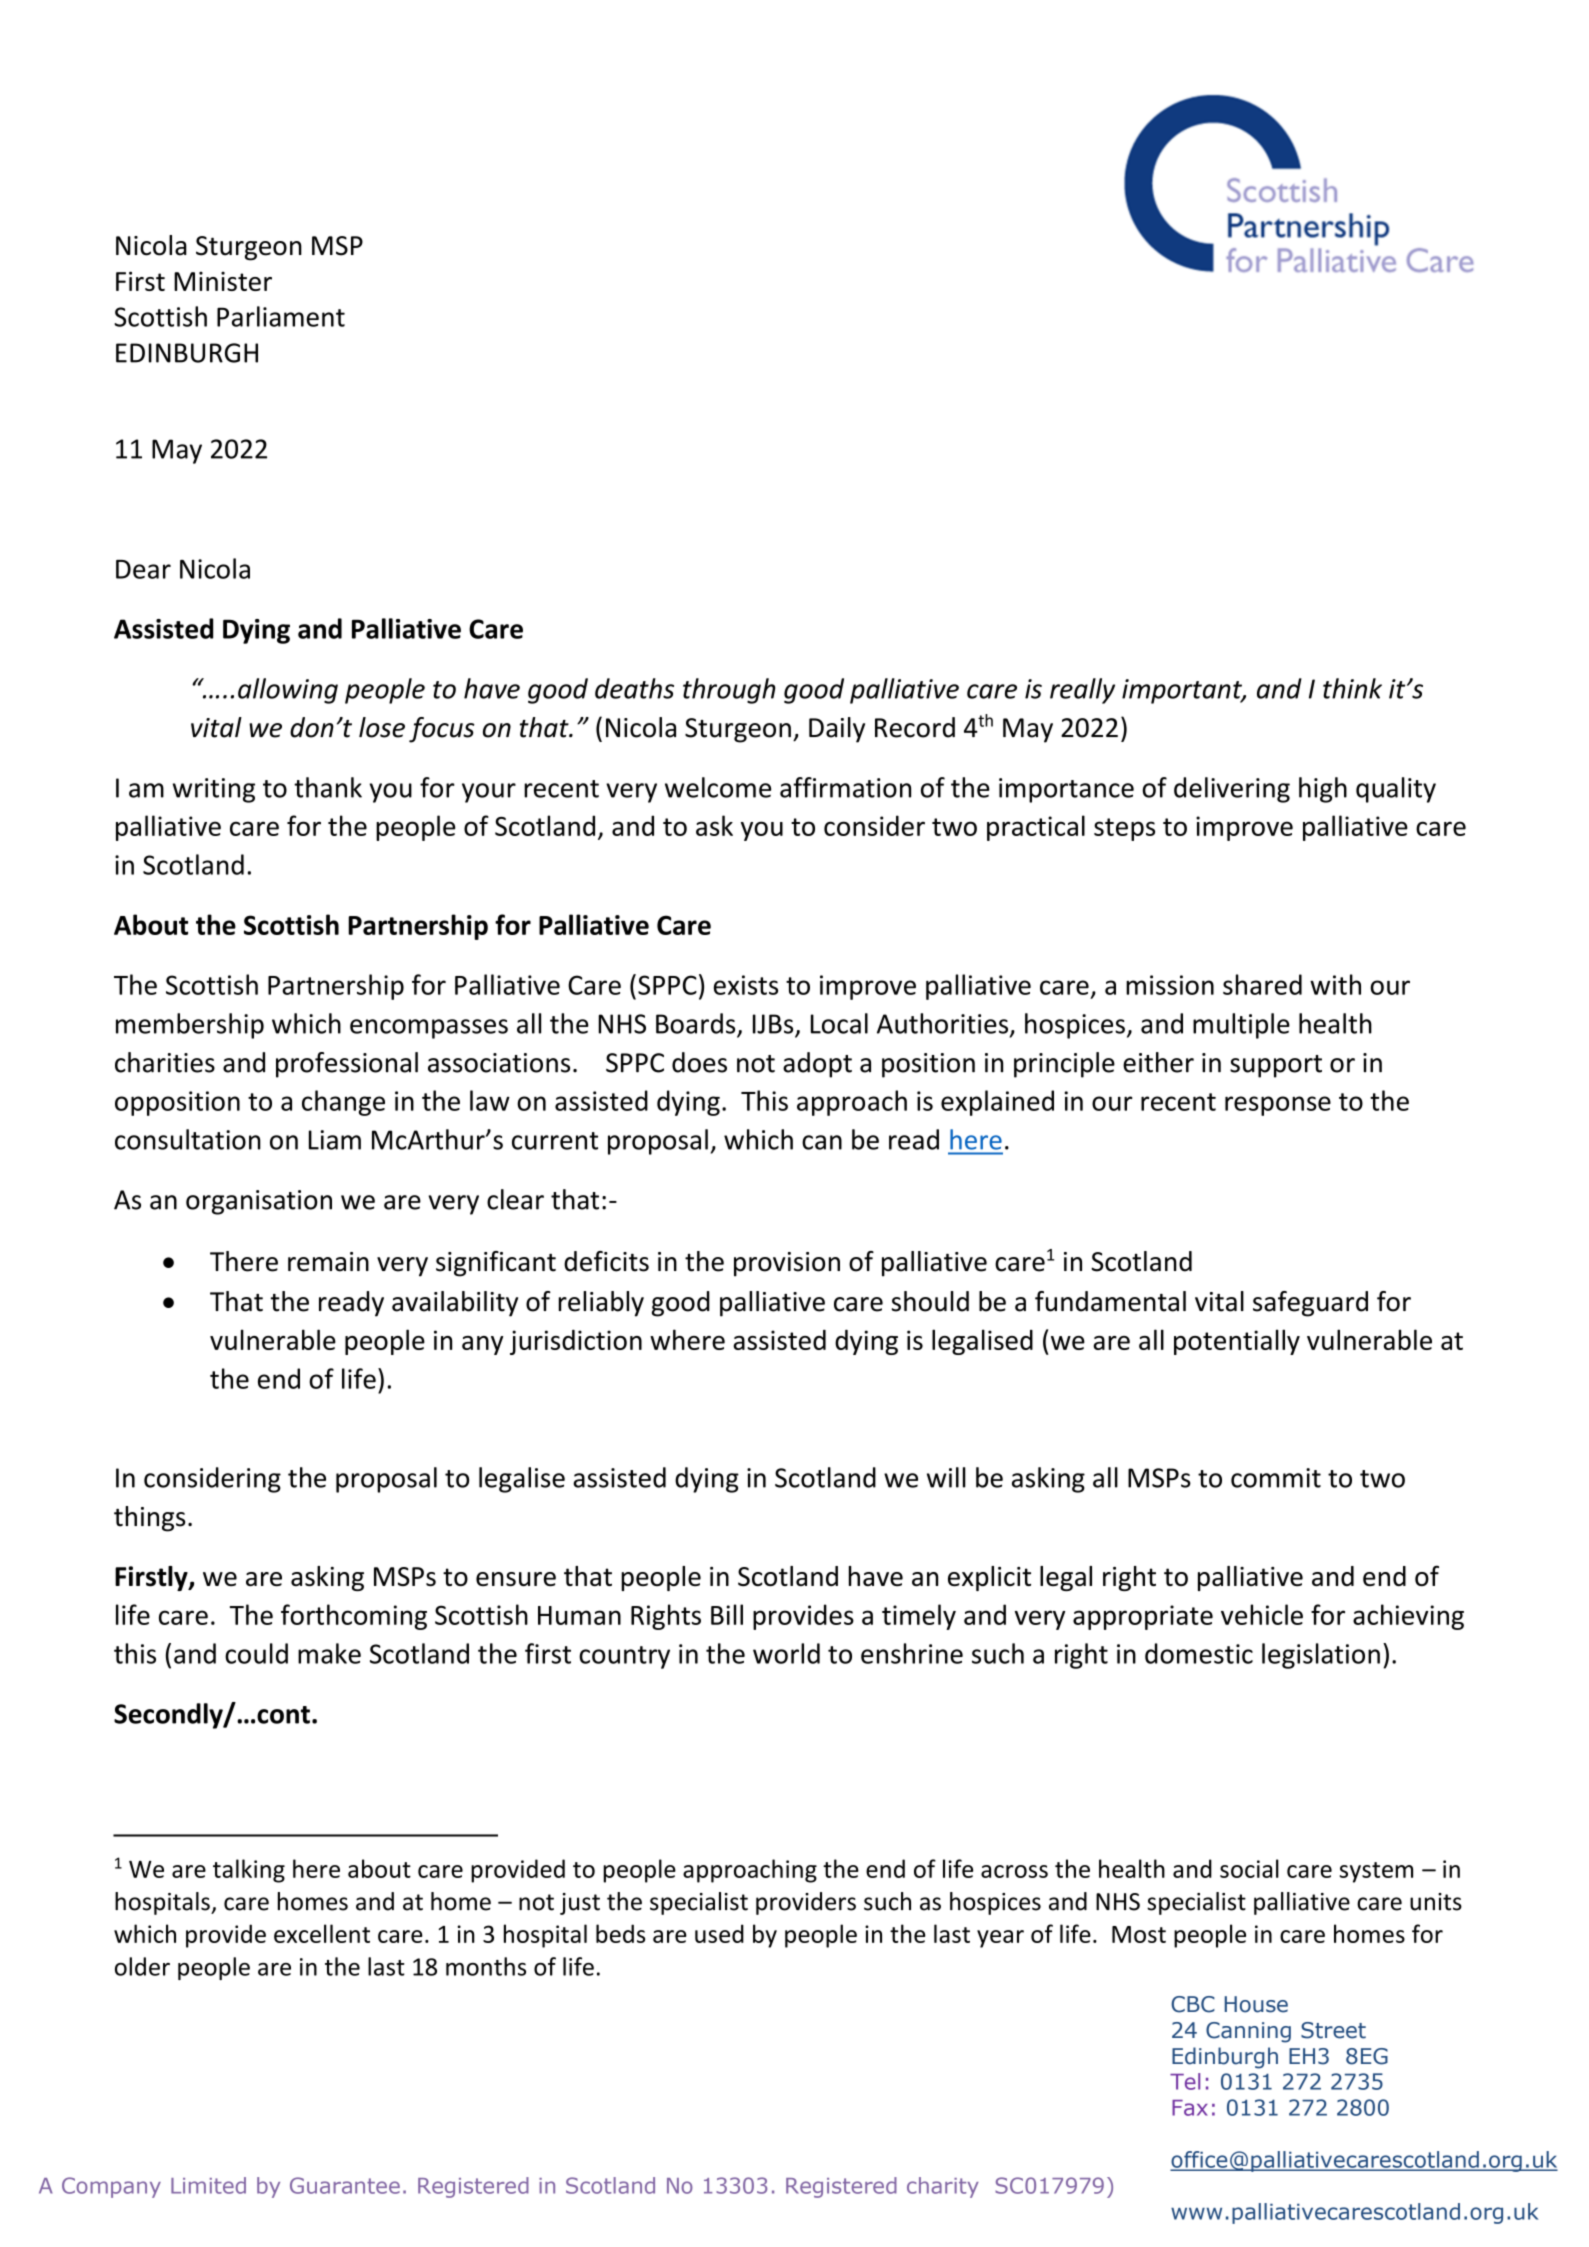 Image resolution: width=1589 pixels, height=2247 pixels. I want to click on organisation, so click(259, 1202).
